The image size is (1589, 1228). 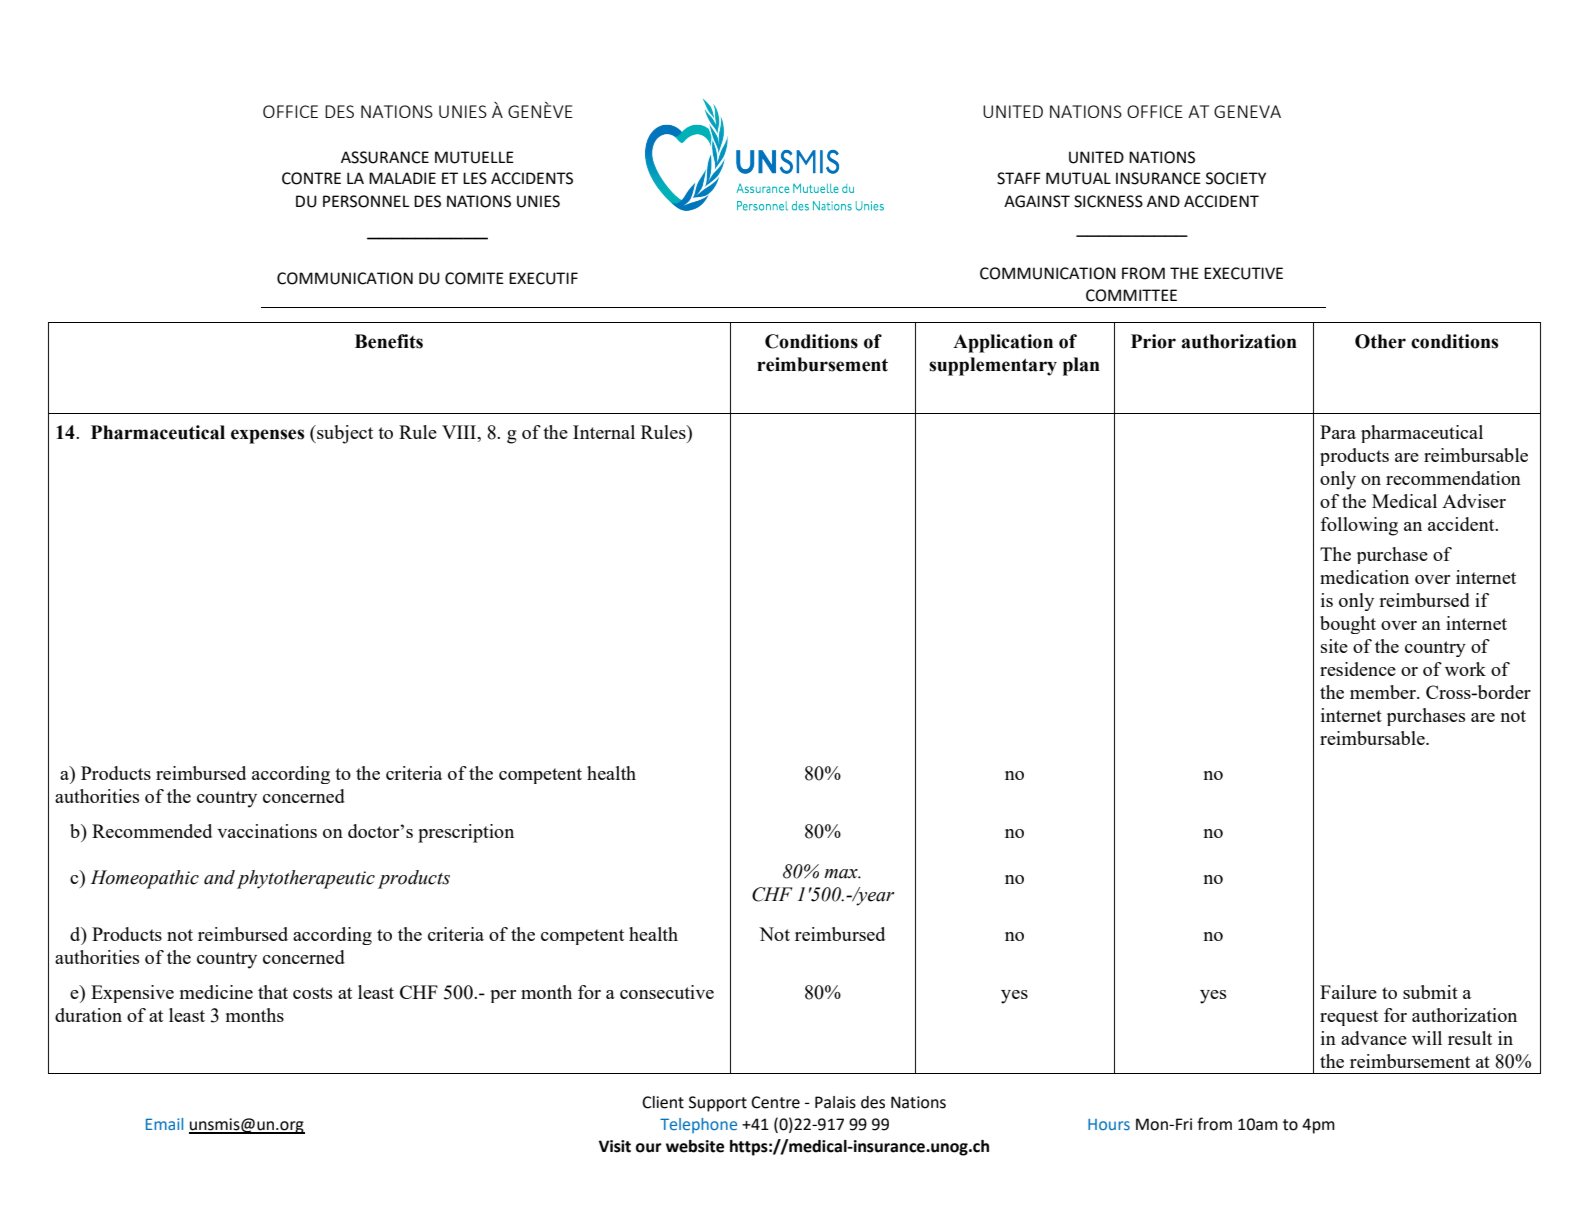 I want to click on CONTRE, so click(x=311, y=178).
